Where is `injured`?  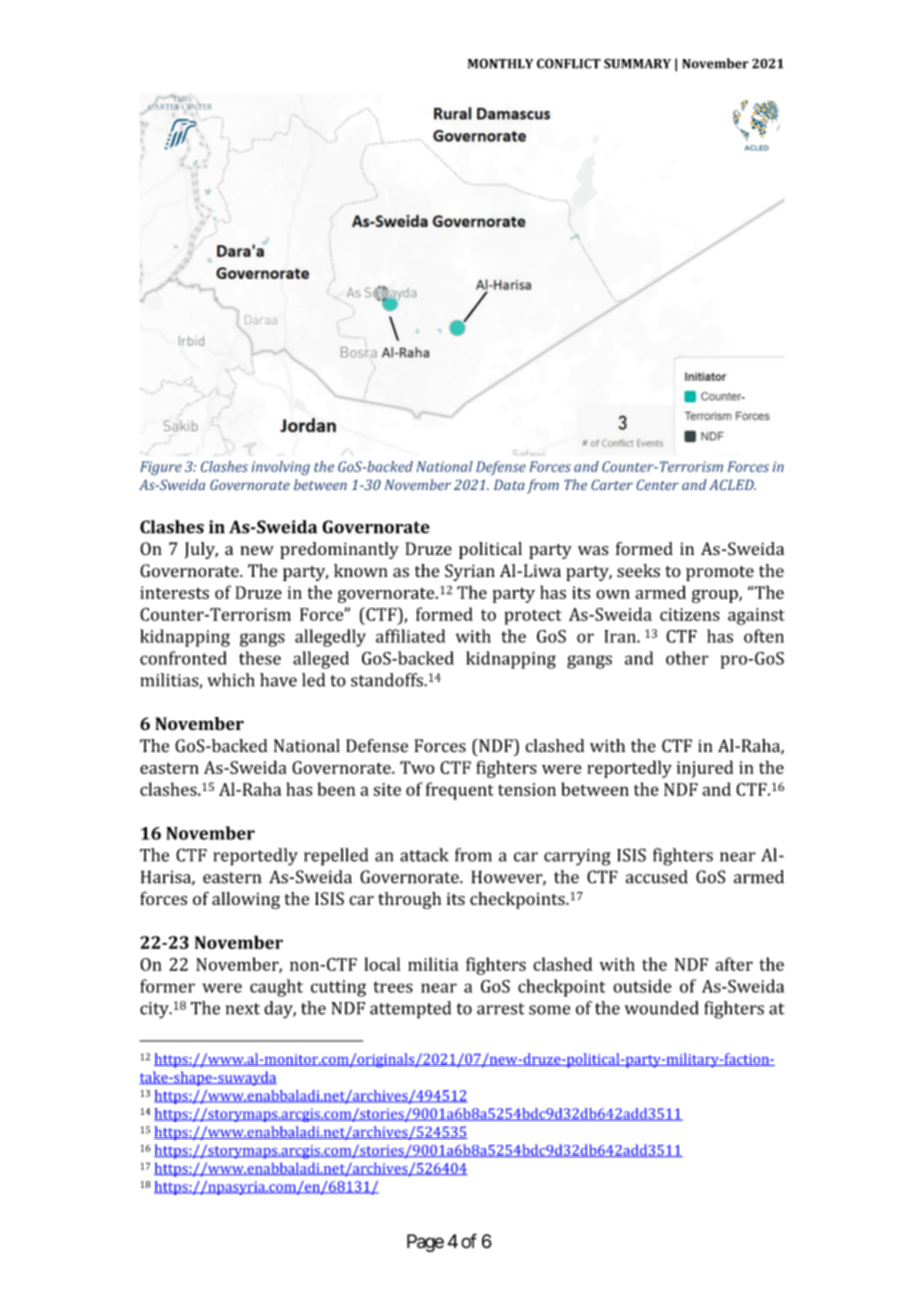
injured is located at coordinates (705, 769).
